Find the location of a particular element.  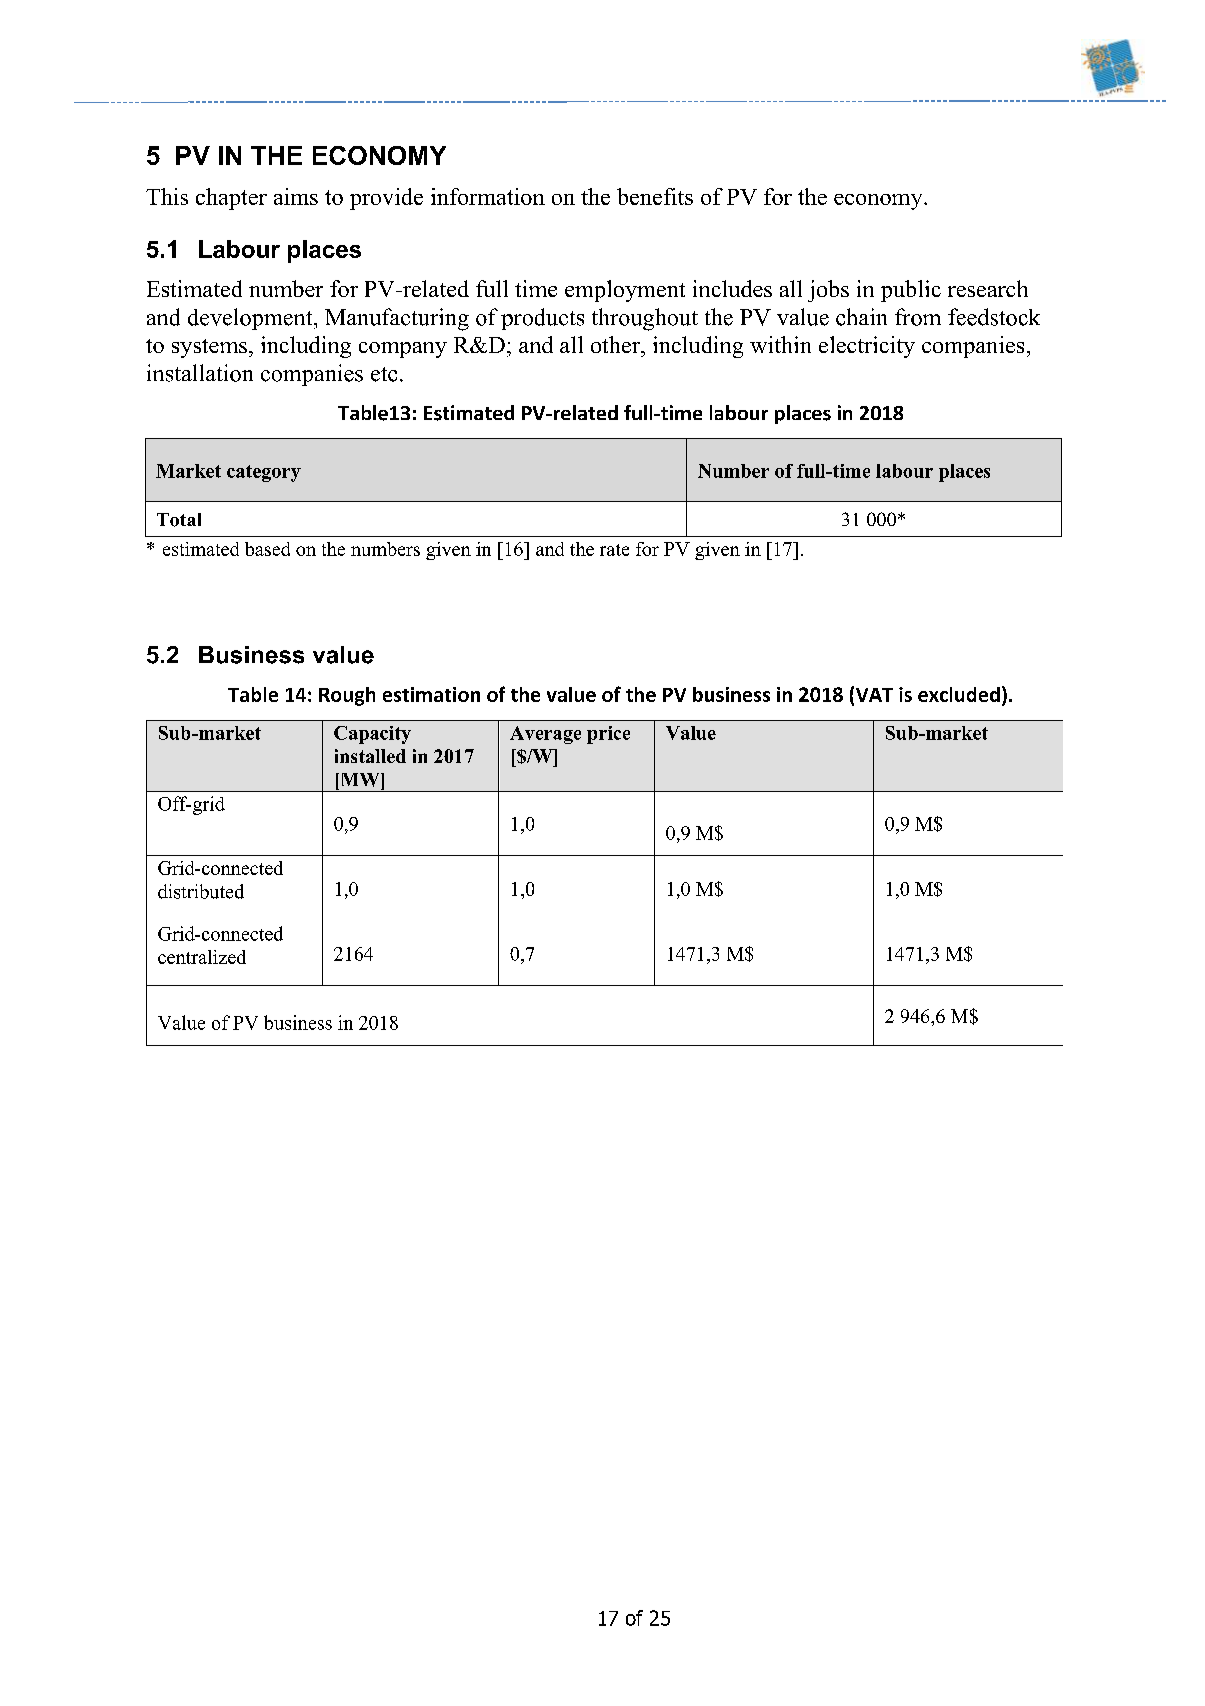

excluded is located at coordinates (959, 694).
